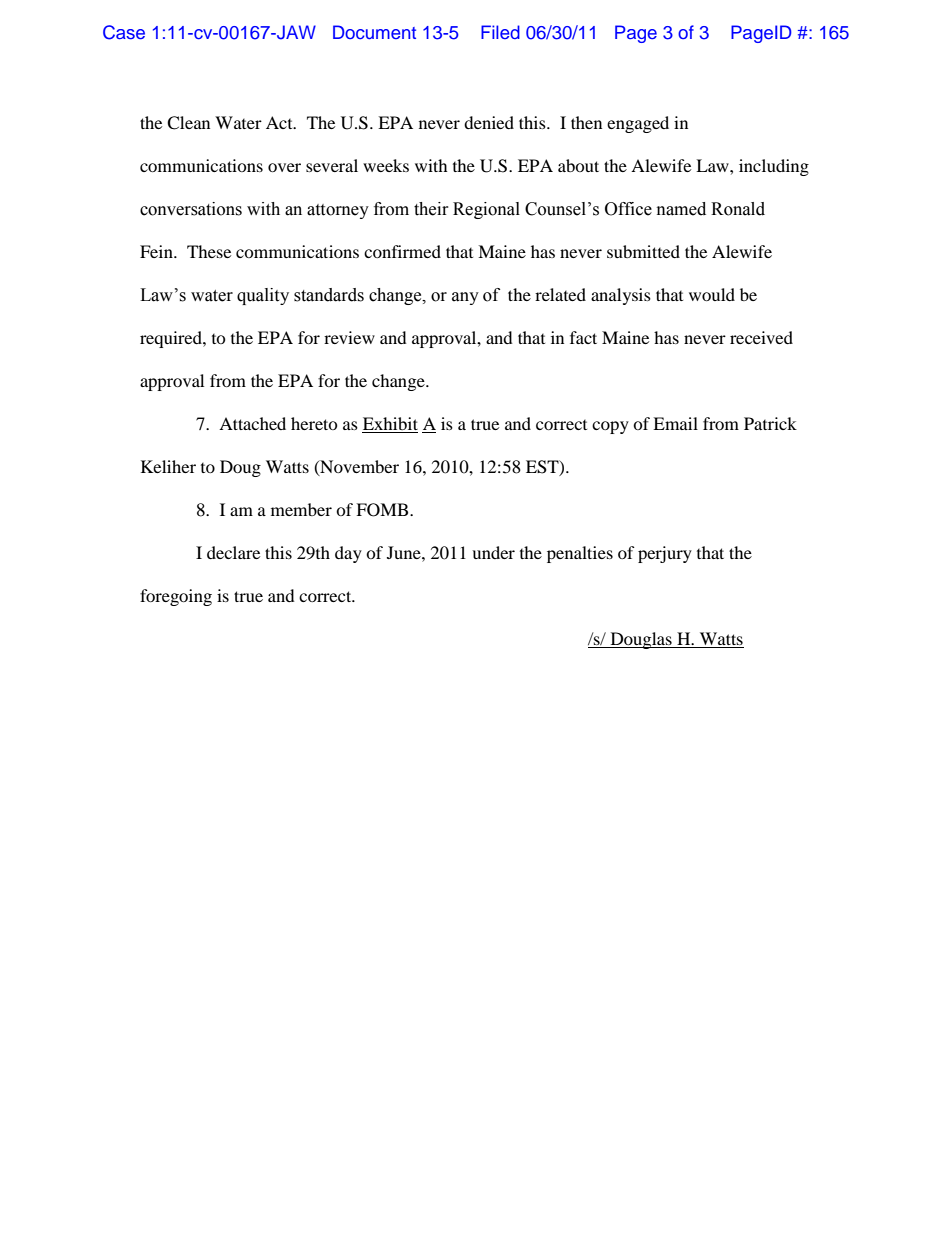 The height and width of the image is (1233, 952). I want to click on Case, so click(124, 32).
